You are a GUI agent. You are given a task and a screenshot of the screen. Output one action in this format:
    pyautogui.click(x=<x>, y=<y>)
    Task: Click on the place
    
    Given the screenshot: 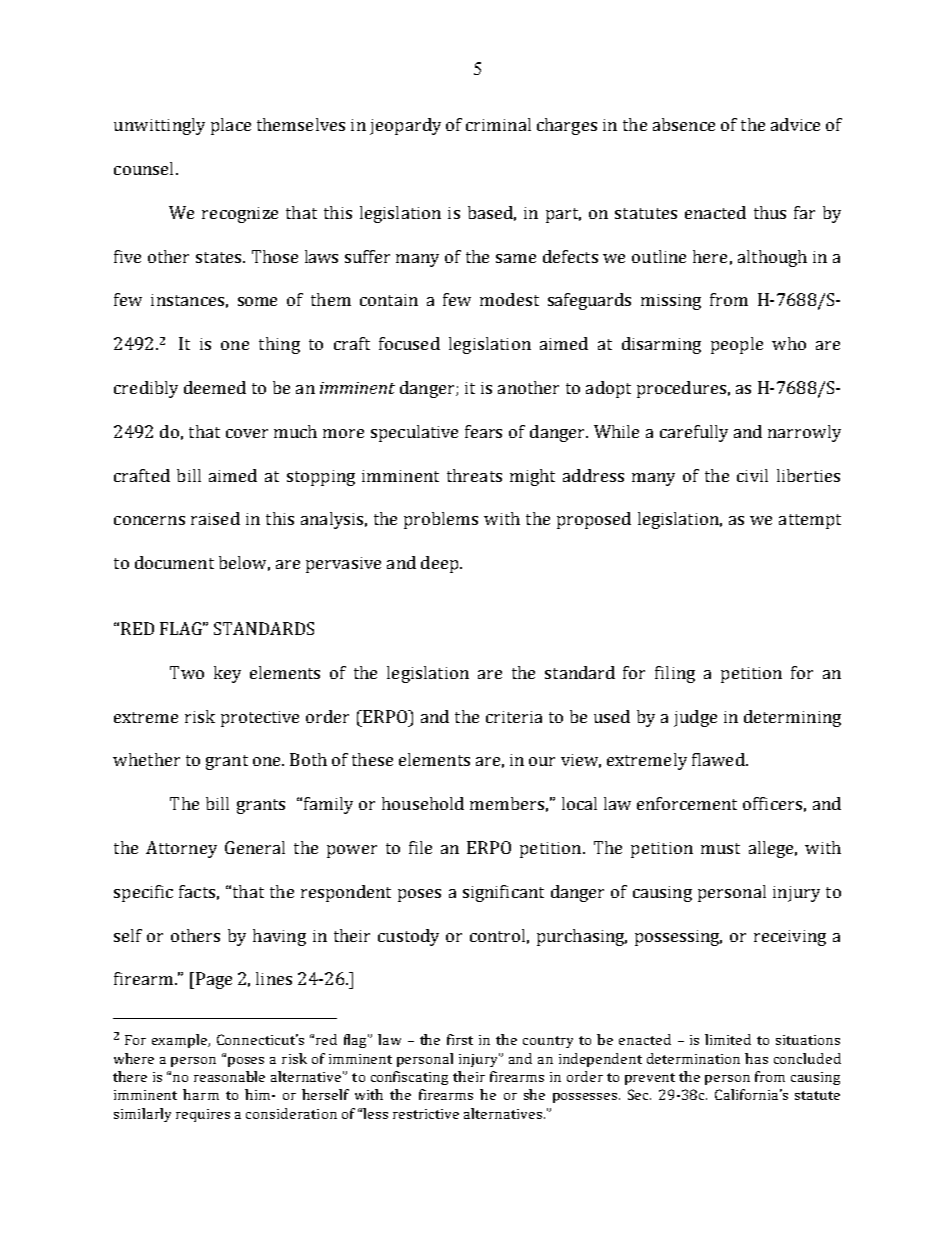 What is the action you would take?
    pyautogui.click(x=231, y=126)
